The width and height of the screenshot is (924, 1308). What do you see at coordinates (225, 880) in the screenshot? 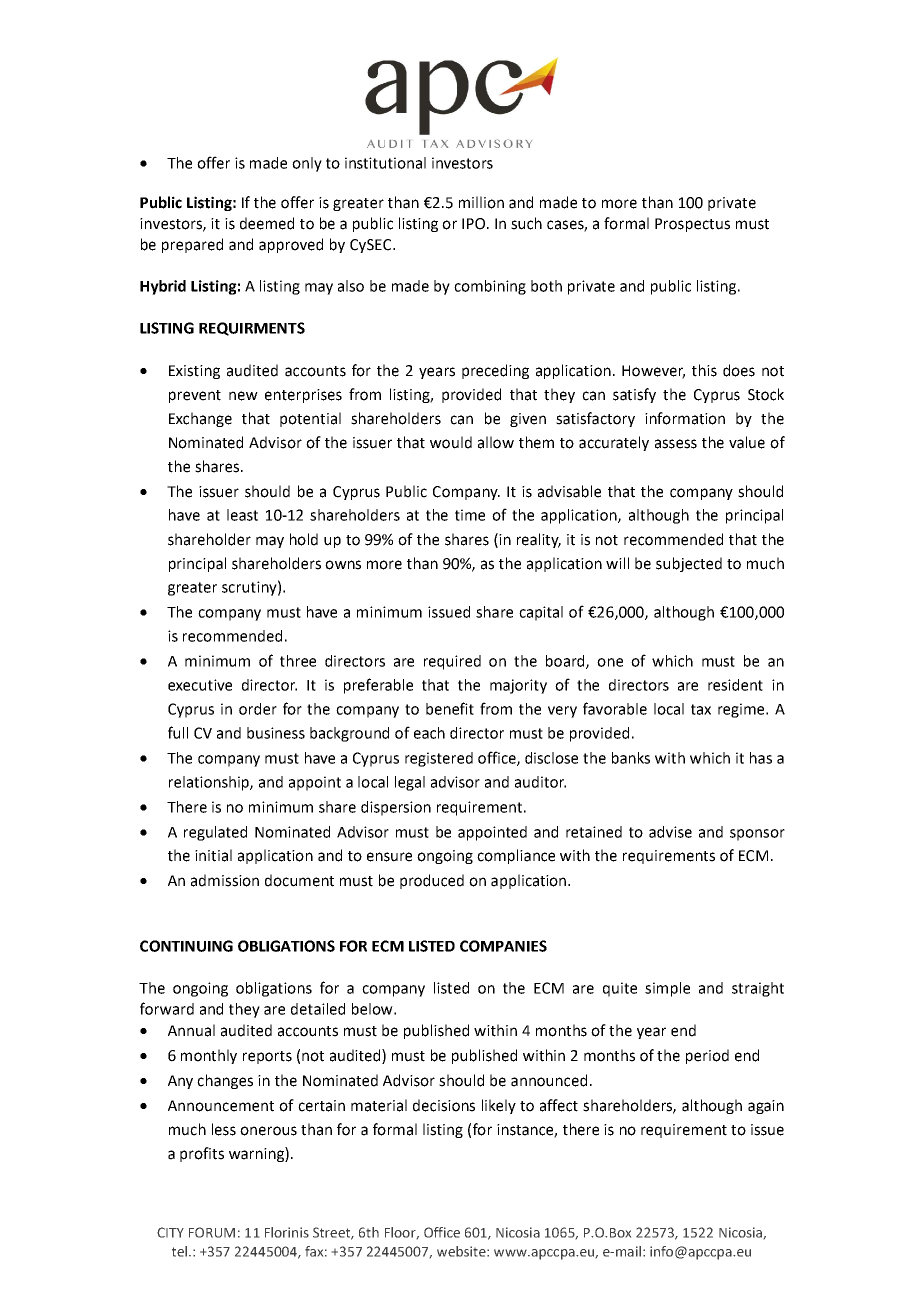
I see `admission` at bounding box center [225, 880].
